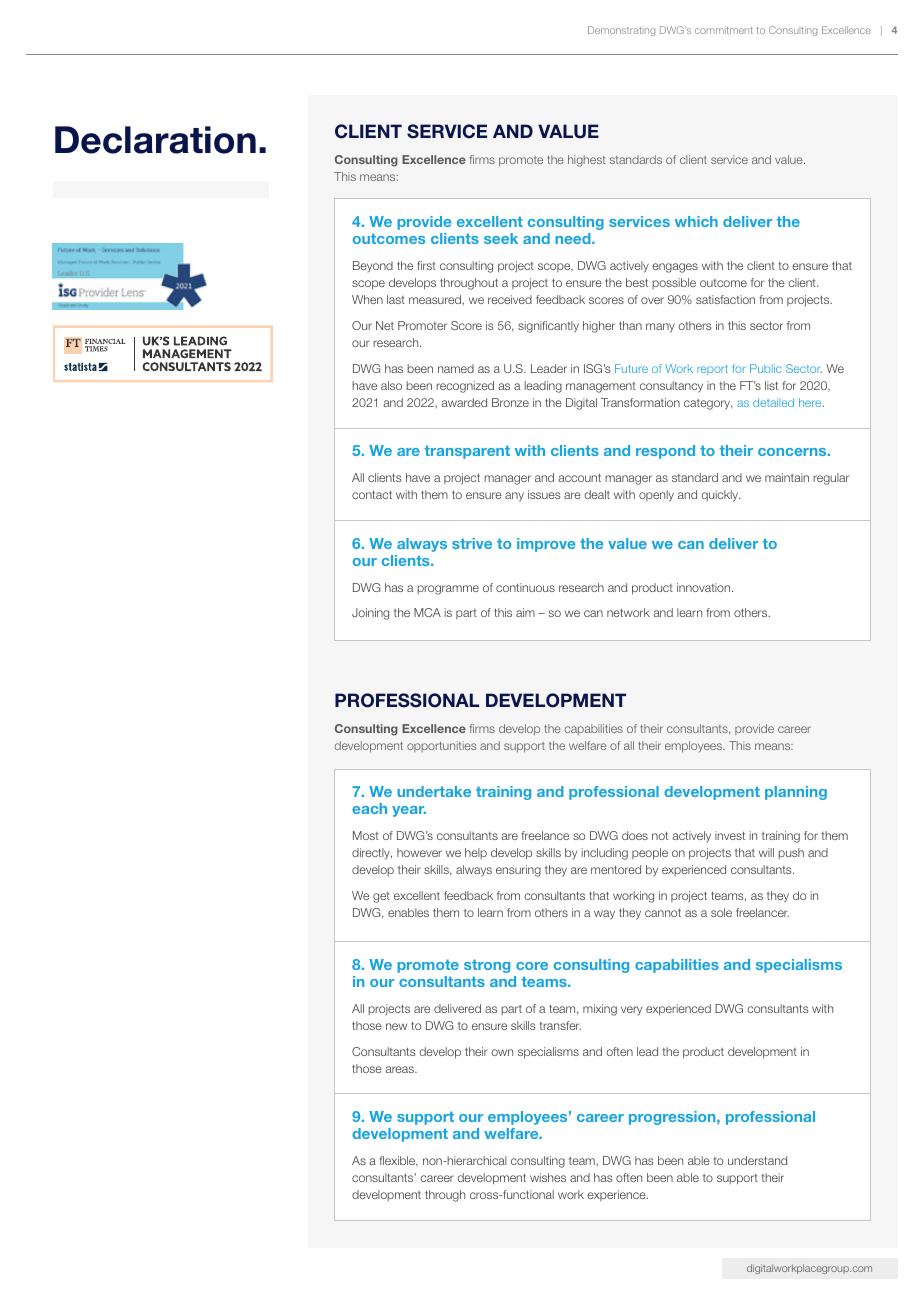 The height and width of the document is (1308, 924). Describe the element at coordinates (398, 1161) in the document. I see `flexible` at that location.
